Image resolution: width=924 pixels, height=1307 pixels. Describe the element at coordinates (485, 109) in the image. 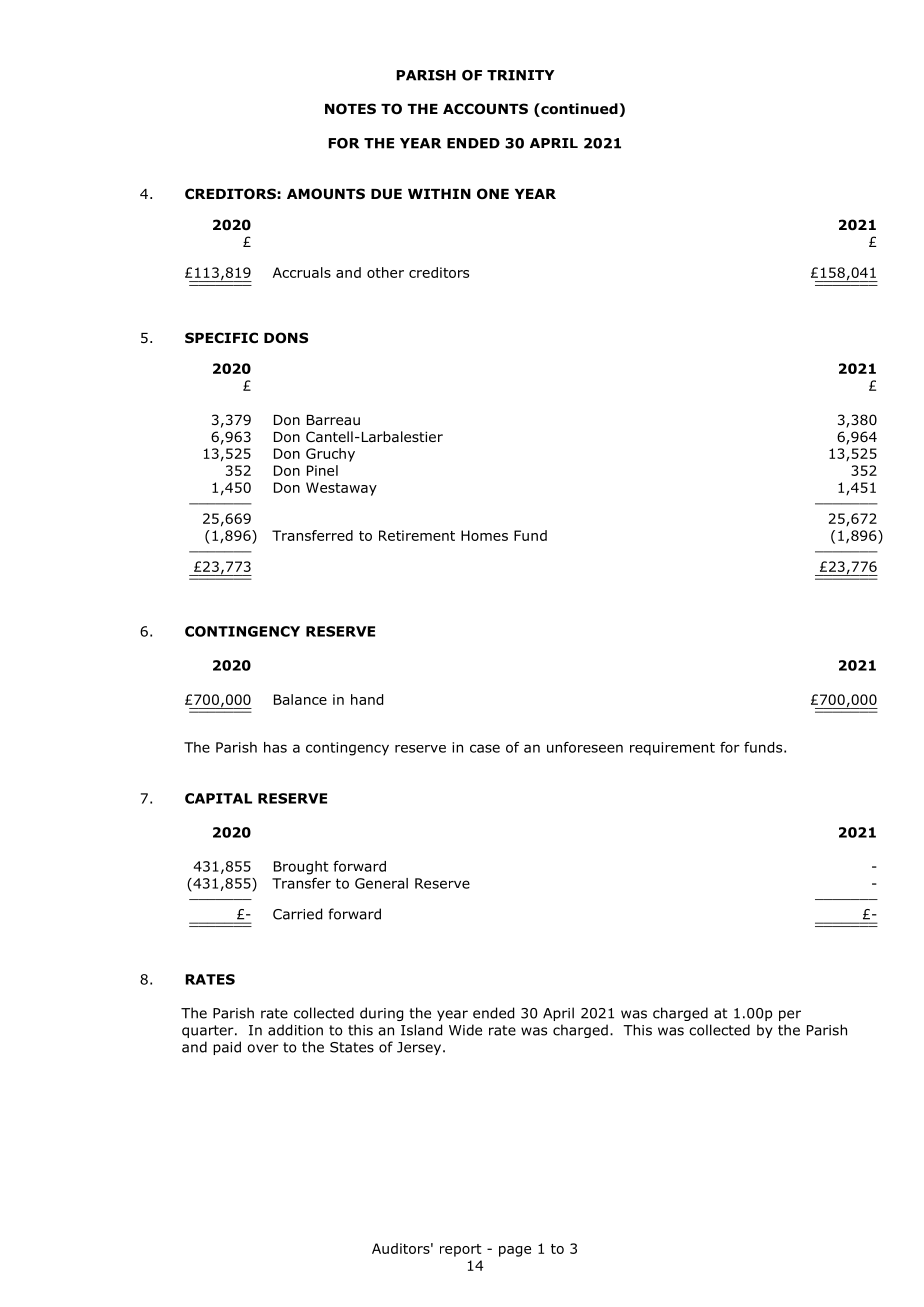

I see `ACCOUNTS` at that location.
